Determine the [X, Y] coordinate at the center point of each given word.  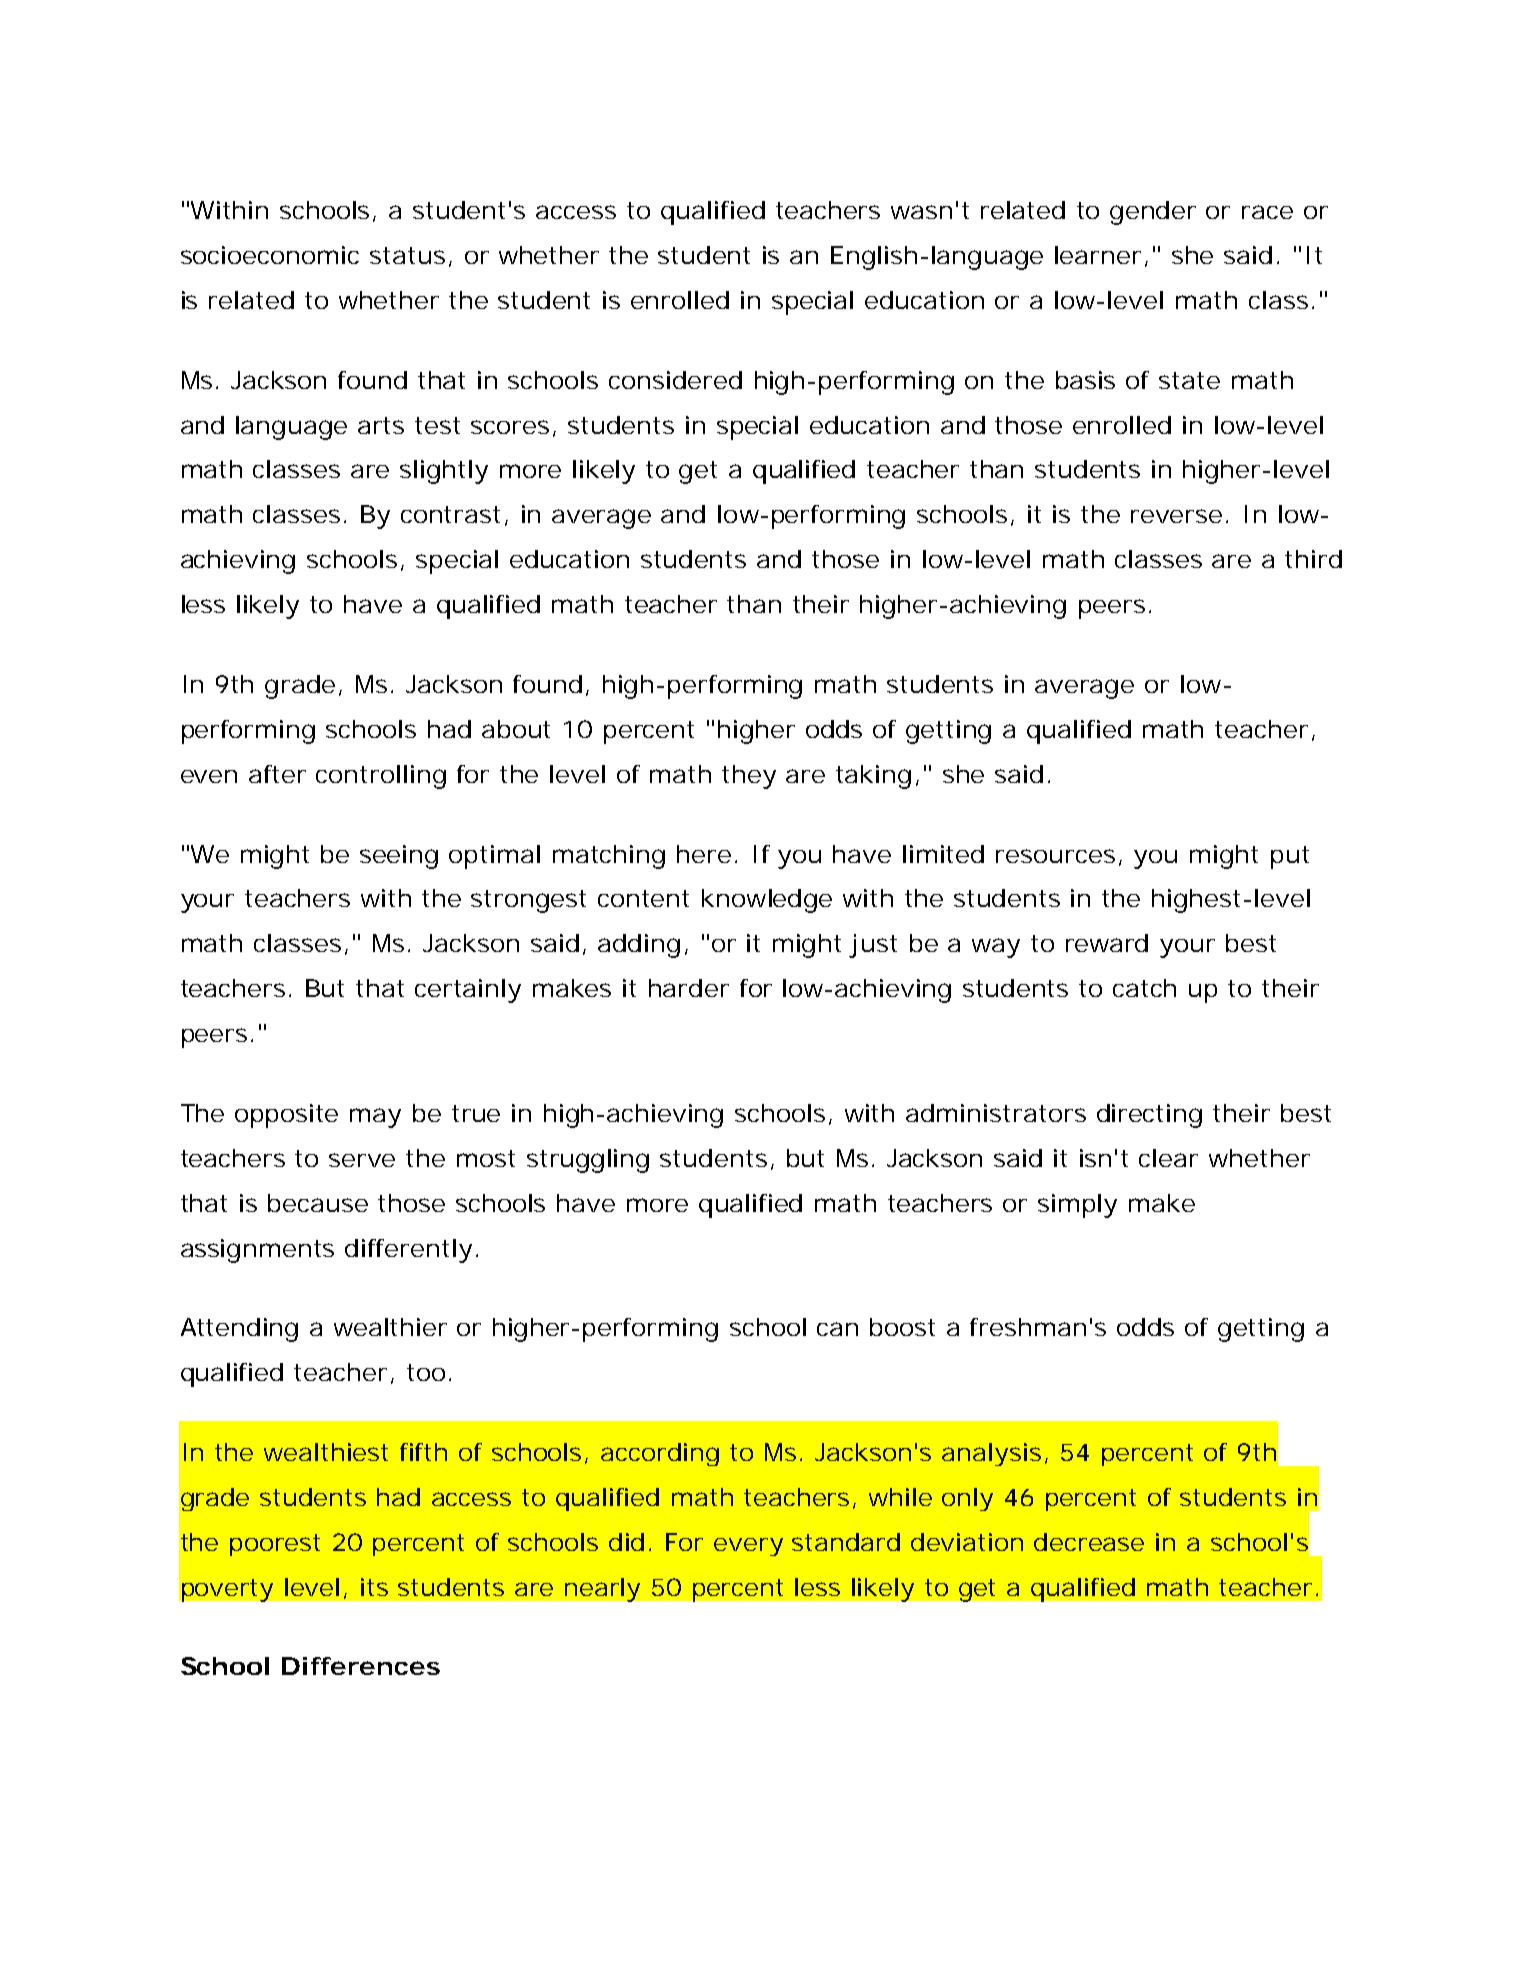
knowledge [767, 901]
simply [1077, 1206]
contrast [453, 516]
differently [408, 1251]
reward [1107, 943]
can [837, 1329]
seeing [399, 857]
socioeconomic [270, 255]
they [749, 777]
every [748, 1547]
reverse [1179, 516]
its [374, 1587]
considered [675, 380]
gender [1153, 213]
